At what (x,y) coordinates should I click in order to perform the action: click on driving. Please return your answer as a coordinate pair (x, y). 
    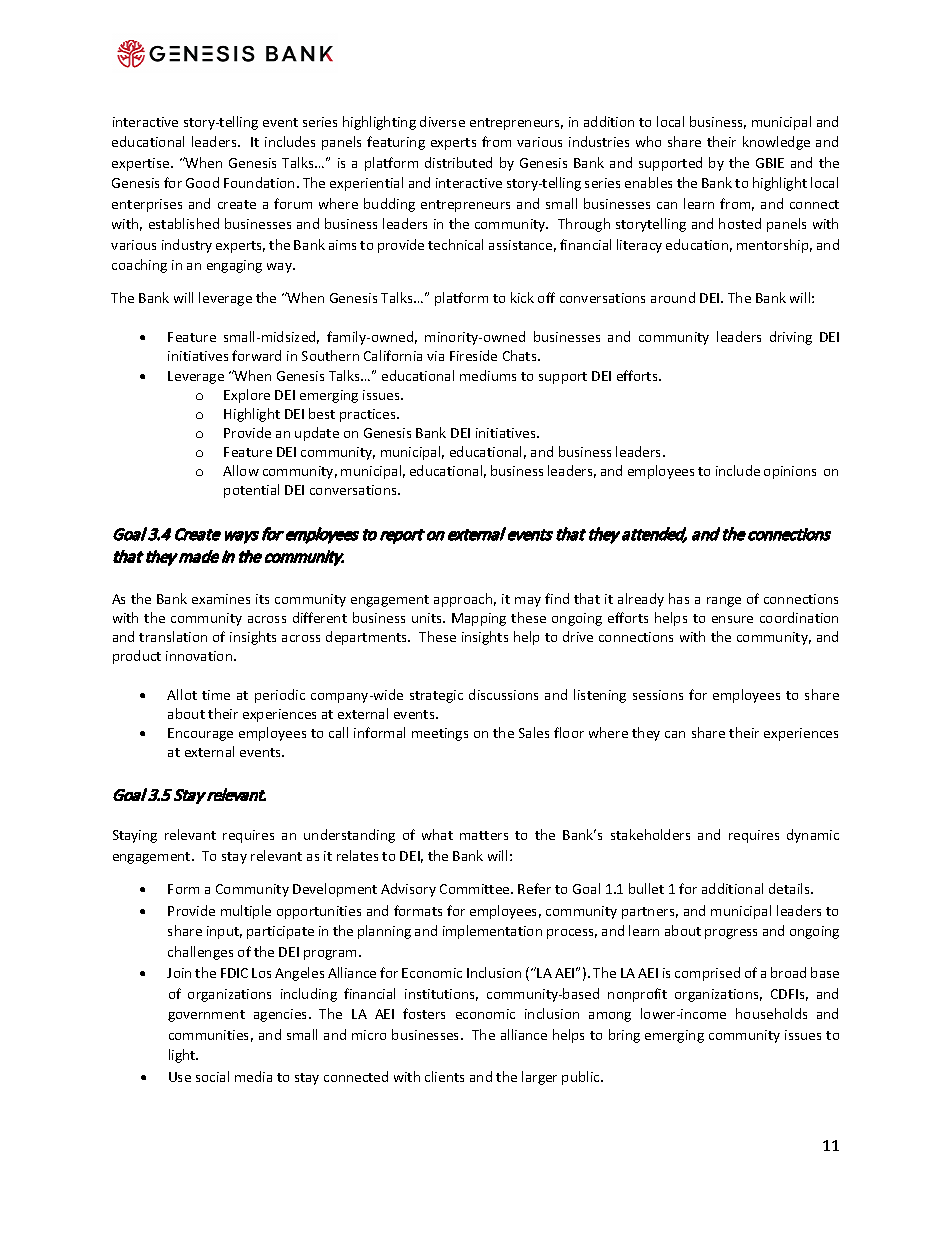
    Looking at the image, I should click on (791, 338).
